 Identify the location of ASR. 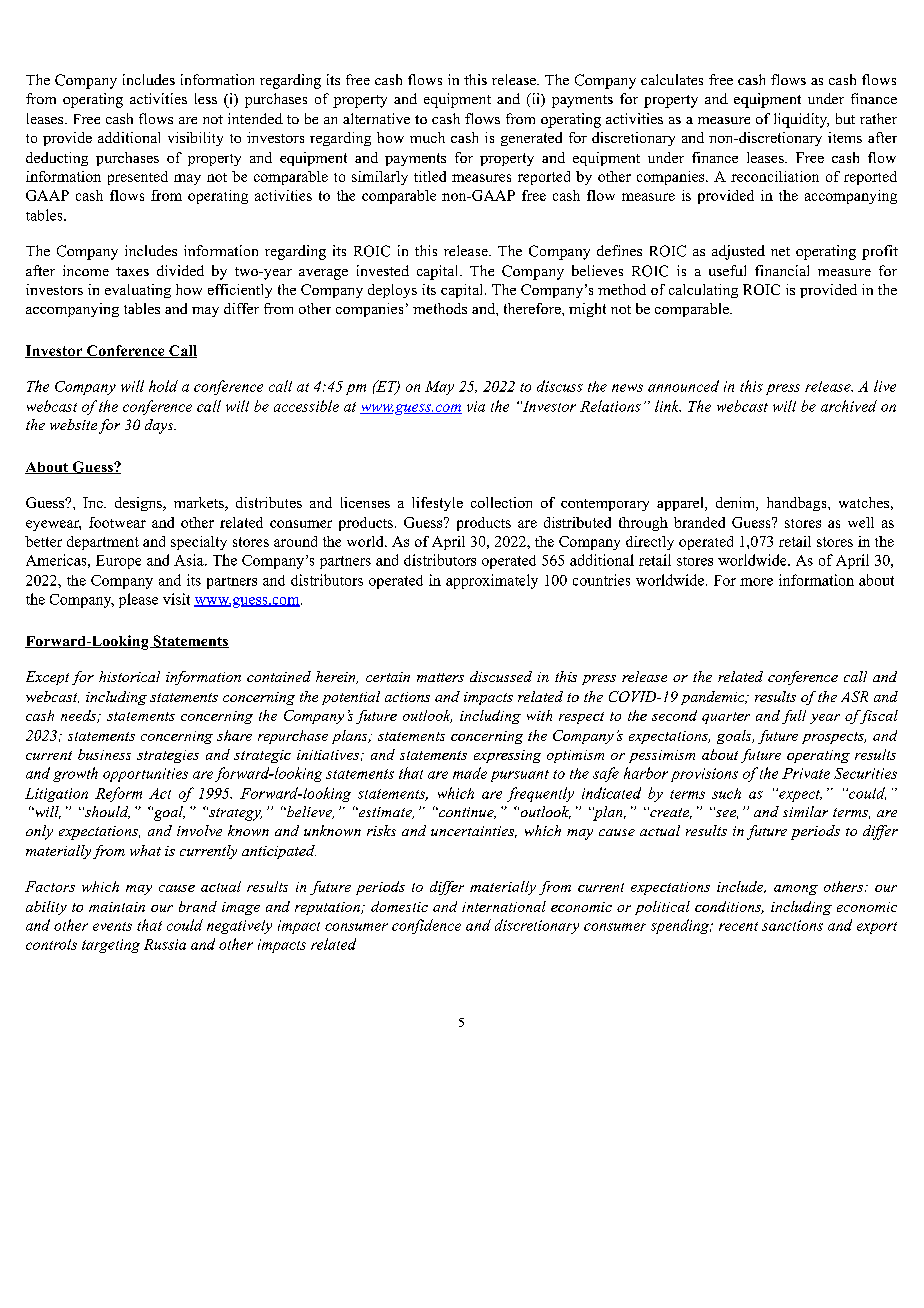
(854, 696).
